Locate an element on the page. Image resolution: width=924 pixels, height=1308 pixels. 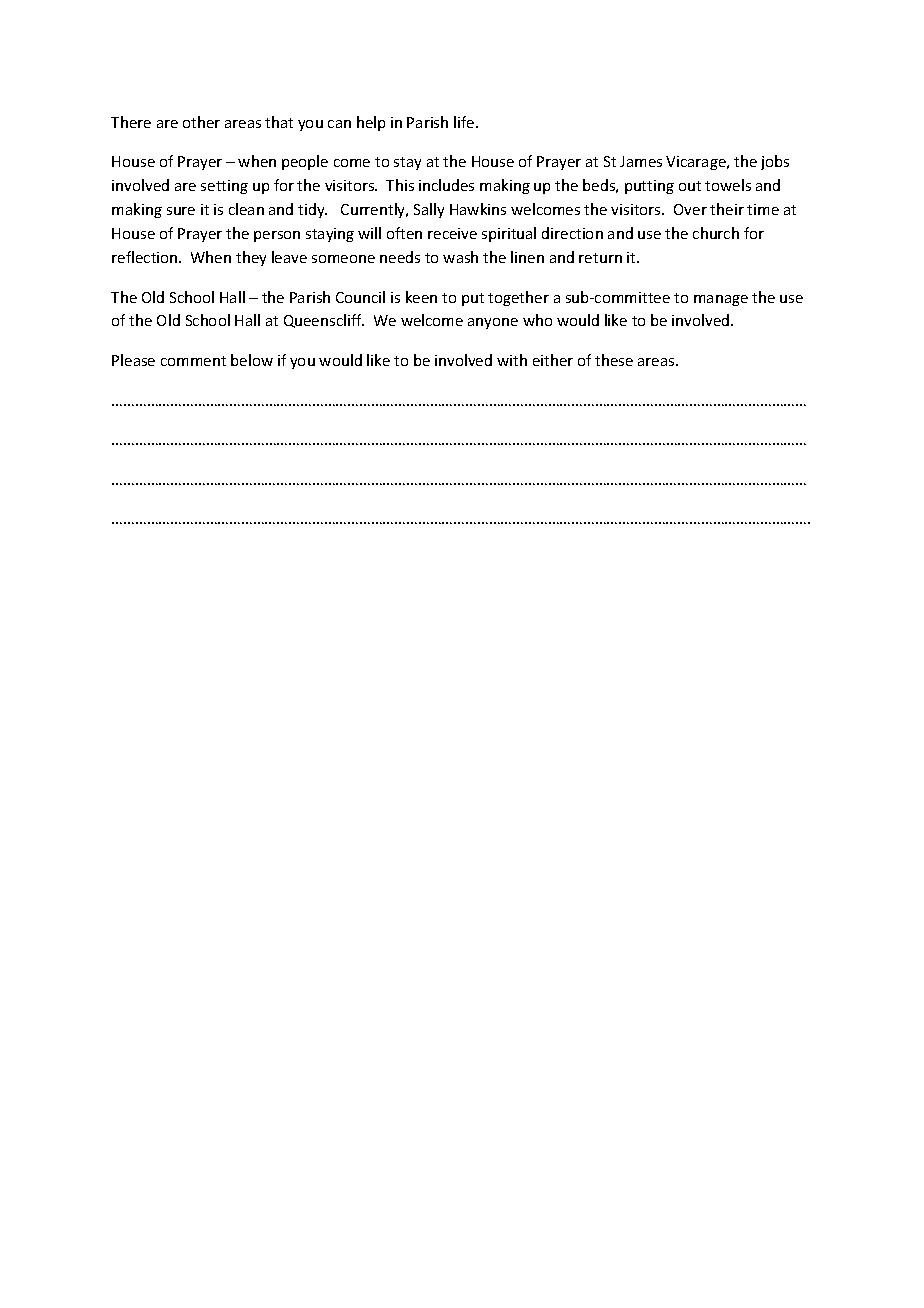
with is located at coordinates (512, 360).
